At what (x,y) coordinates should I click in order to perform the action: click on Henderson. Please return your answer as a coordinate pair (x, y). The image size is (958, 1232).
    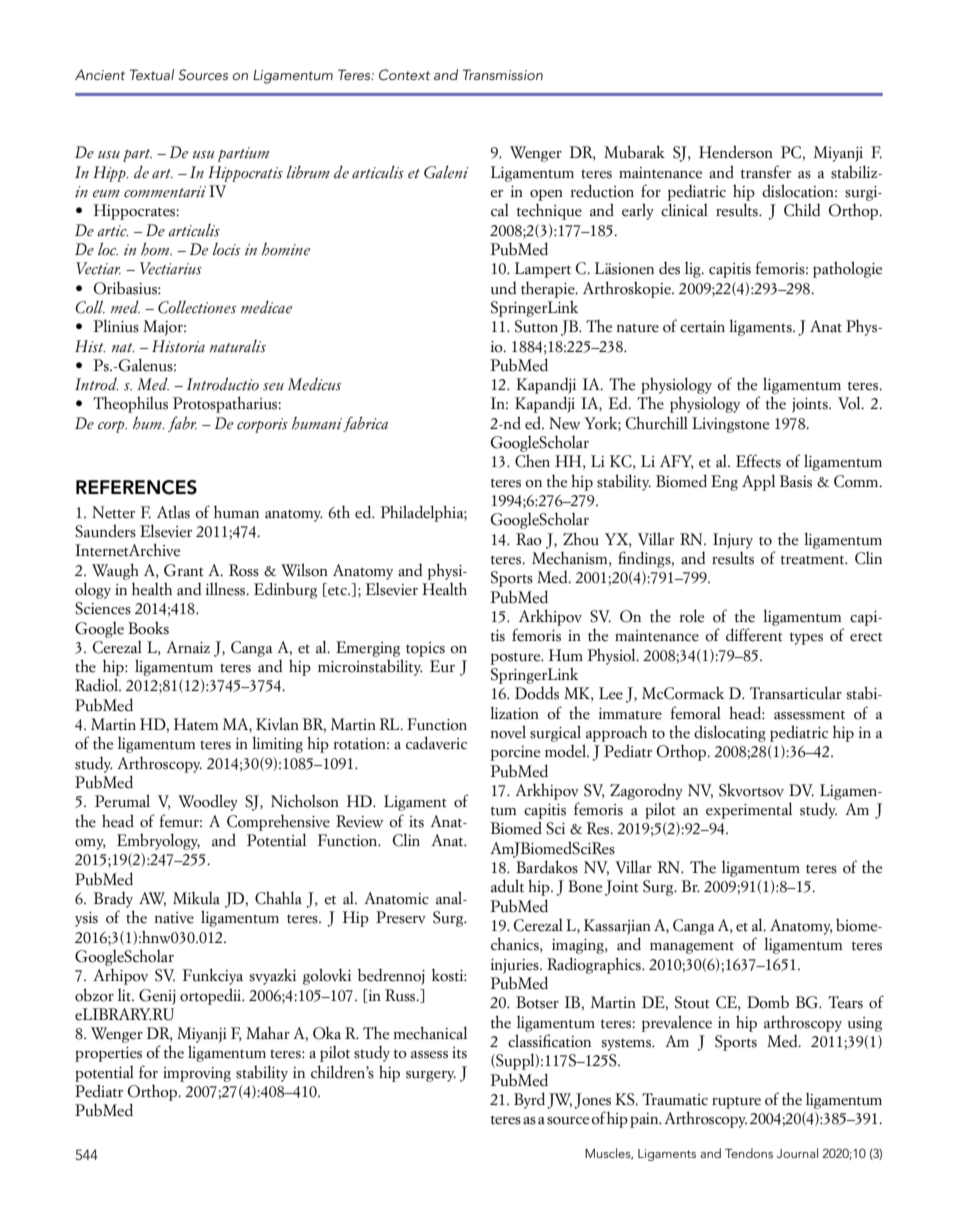
    Looking at the image, I should click on (736, 152).
